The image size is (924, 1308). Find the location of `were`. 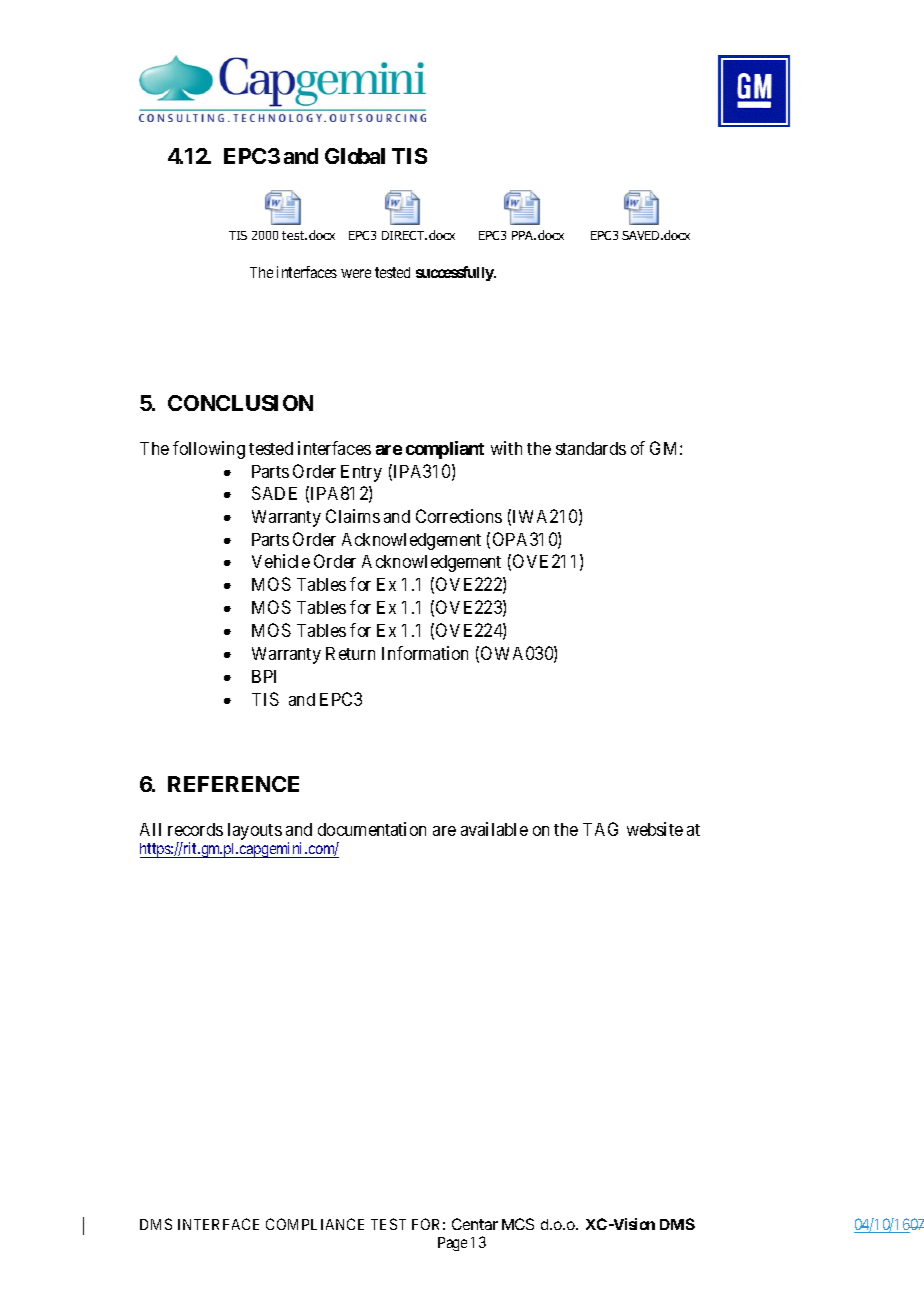

were is located at coordinates (356, 273).
